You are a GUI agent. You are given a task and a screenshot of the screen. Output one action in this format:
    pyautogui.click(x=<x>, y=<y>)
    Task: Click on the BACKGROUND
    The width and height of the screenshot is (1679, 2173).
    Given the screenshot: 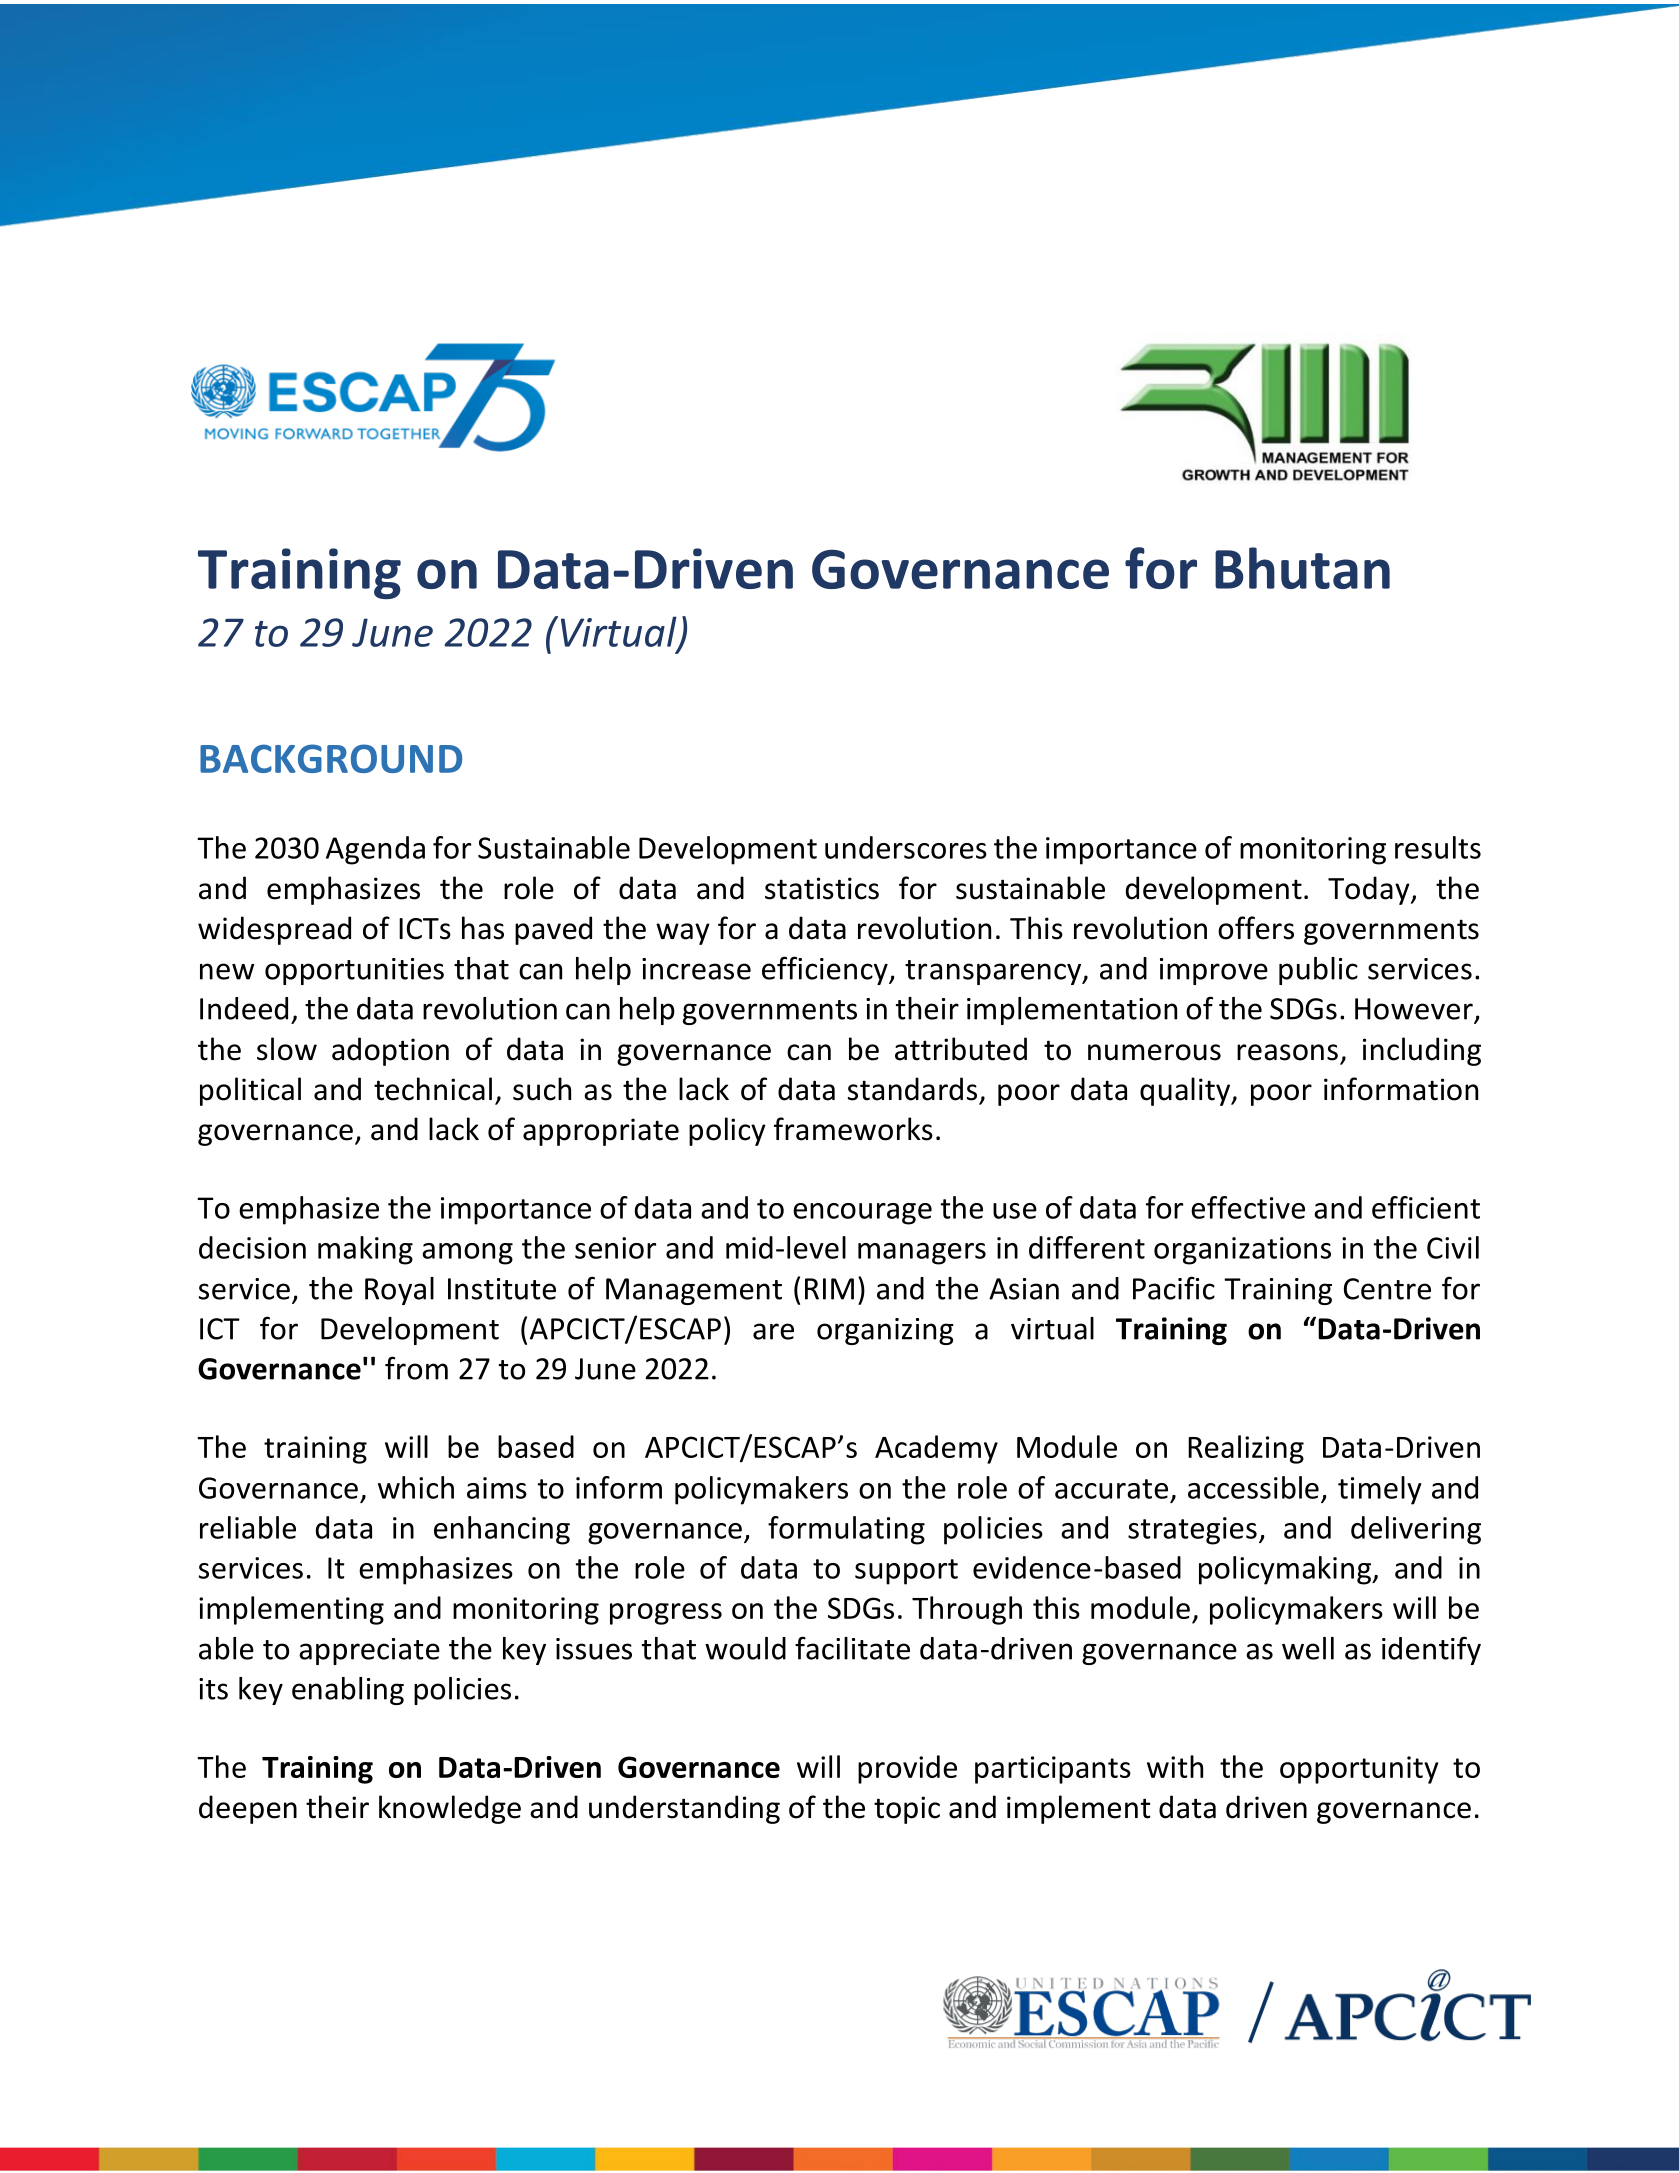 What is the action you would take?
    pyautogui.click(x=331, y=758)
